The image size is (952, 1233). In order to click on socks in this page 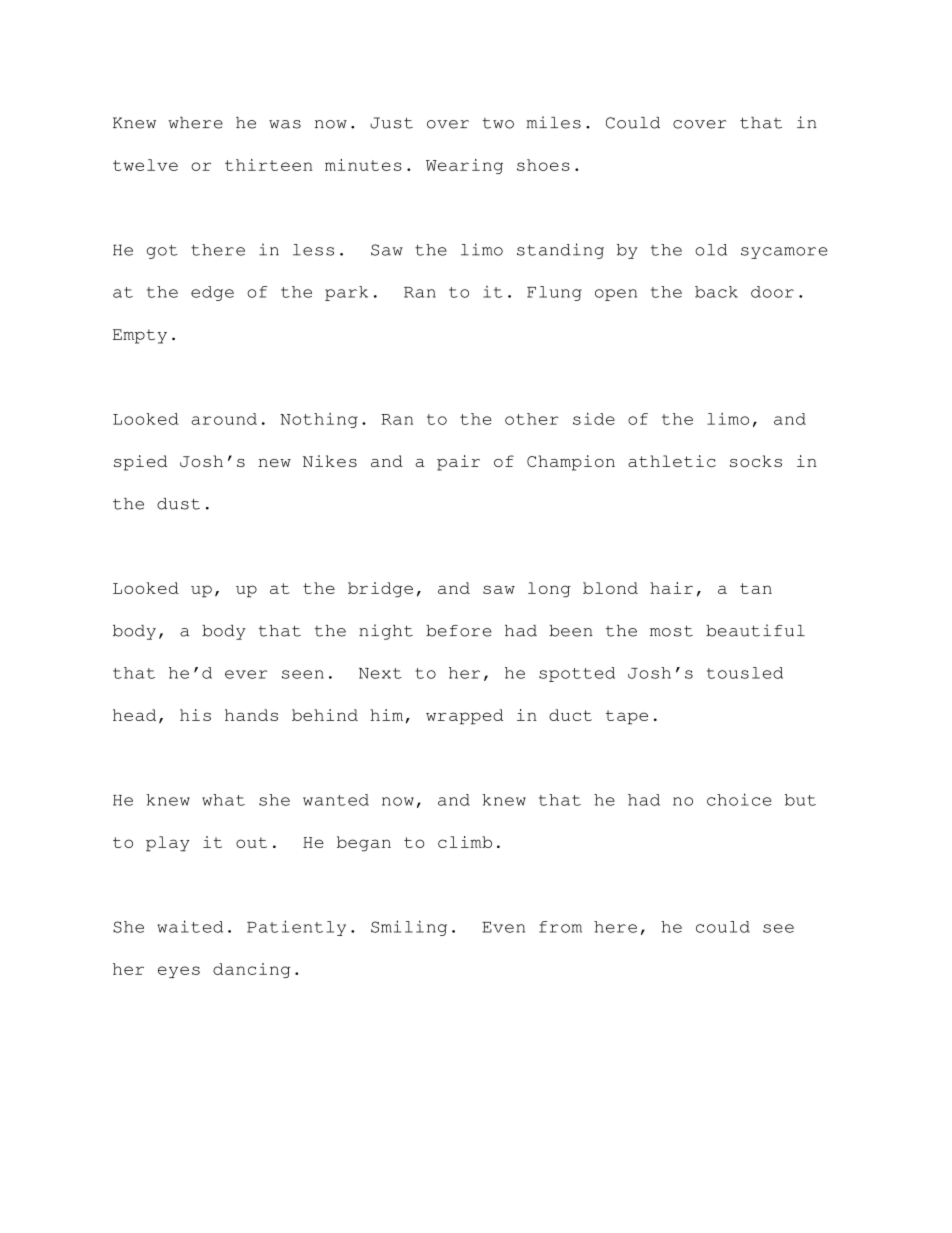, I will do `click(756, 461)`.
